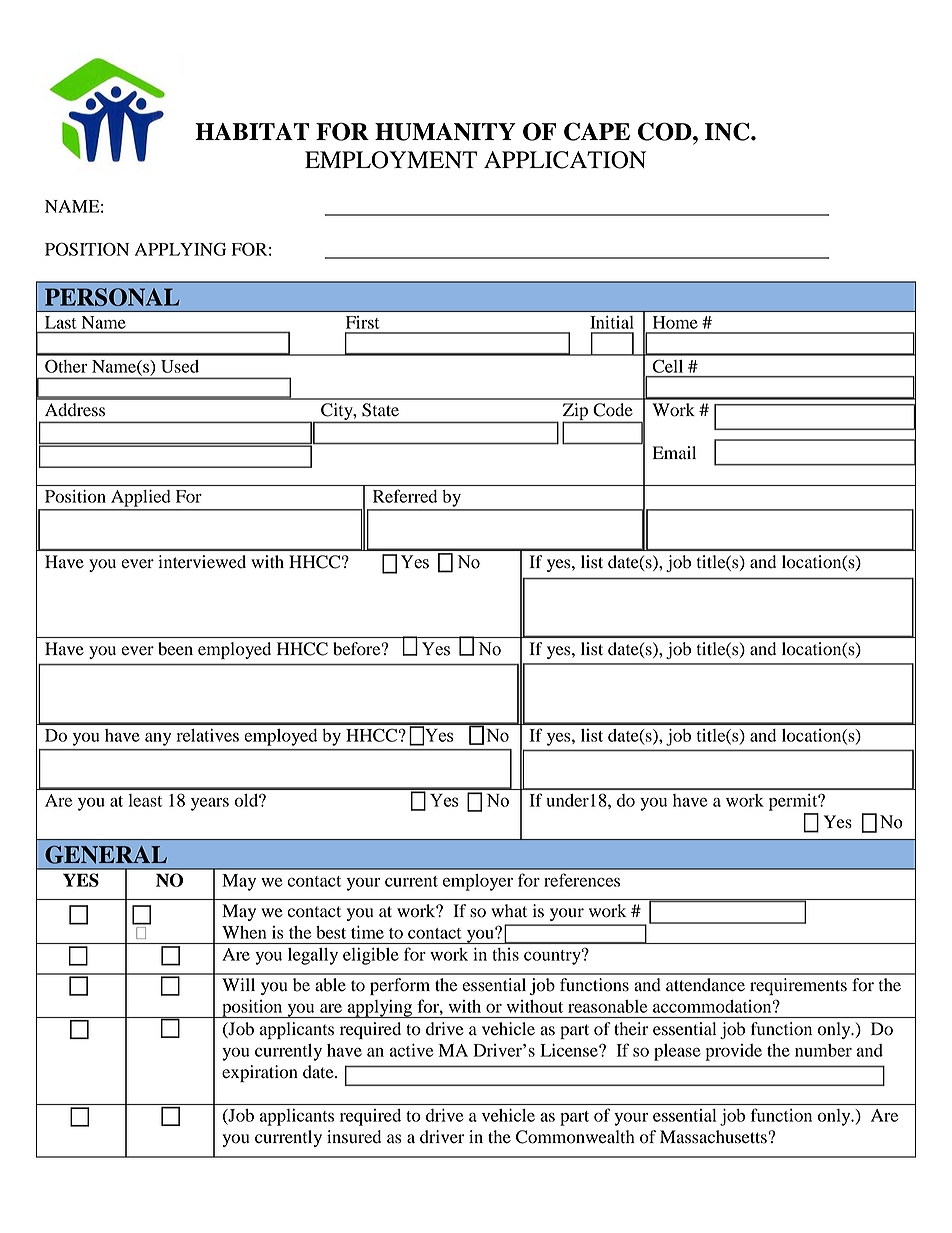 The width and height of the document is (952, 1233). I want to click on active, so click(411, 1050).
